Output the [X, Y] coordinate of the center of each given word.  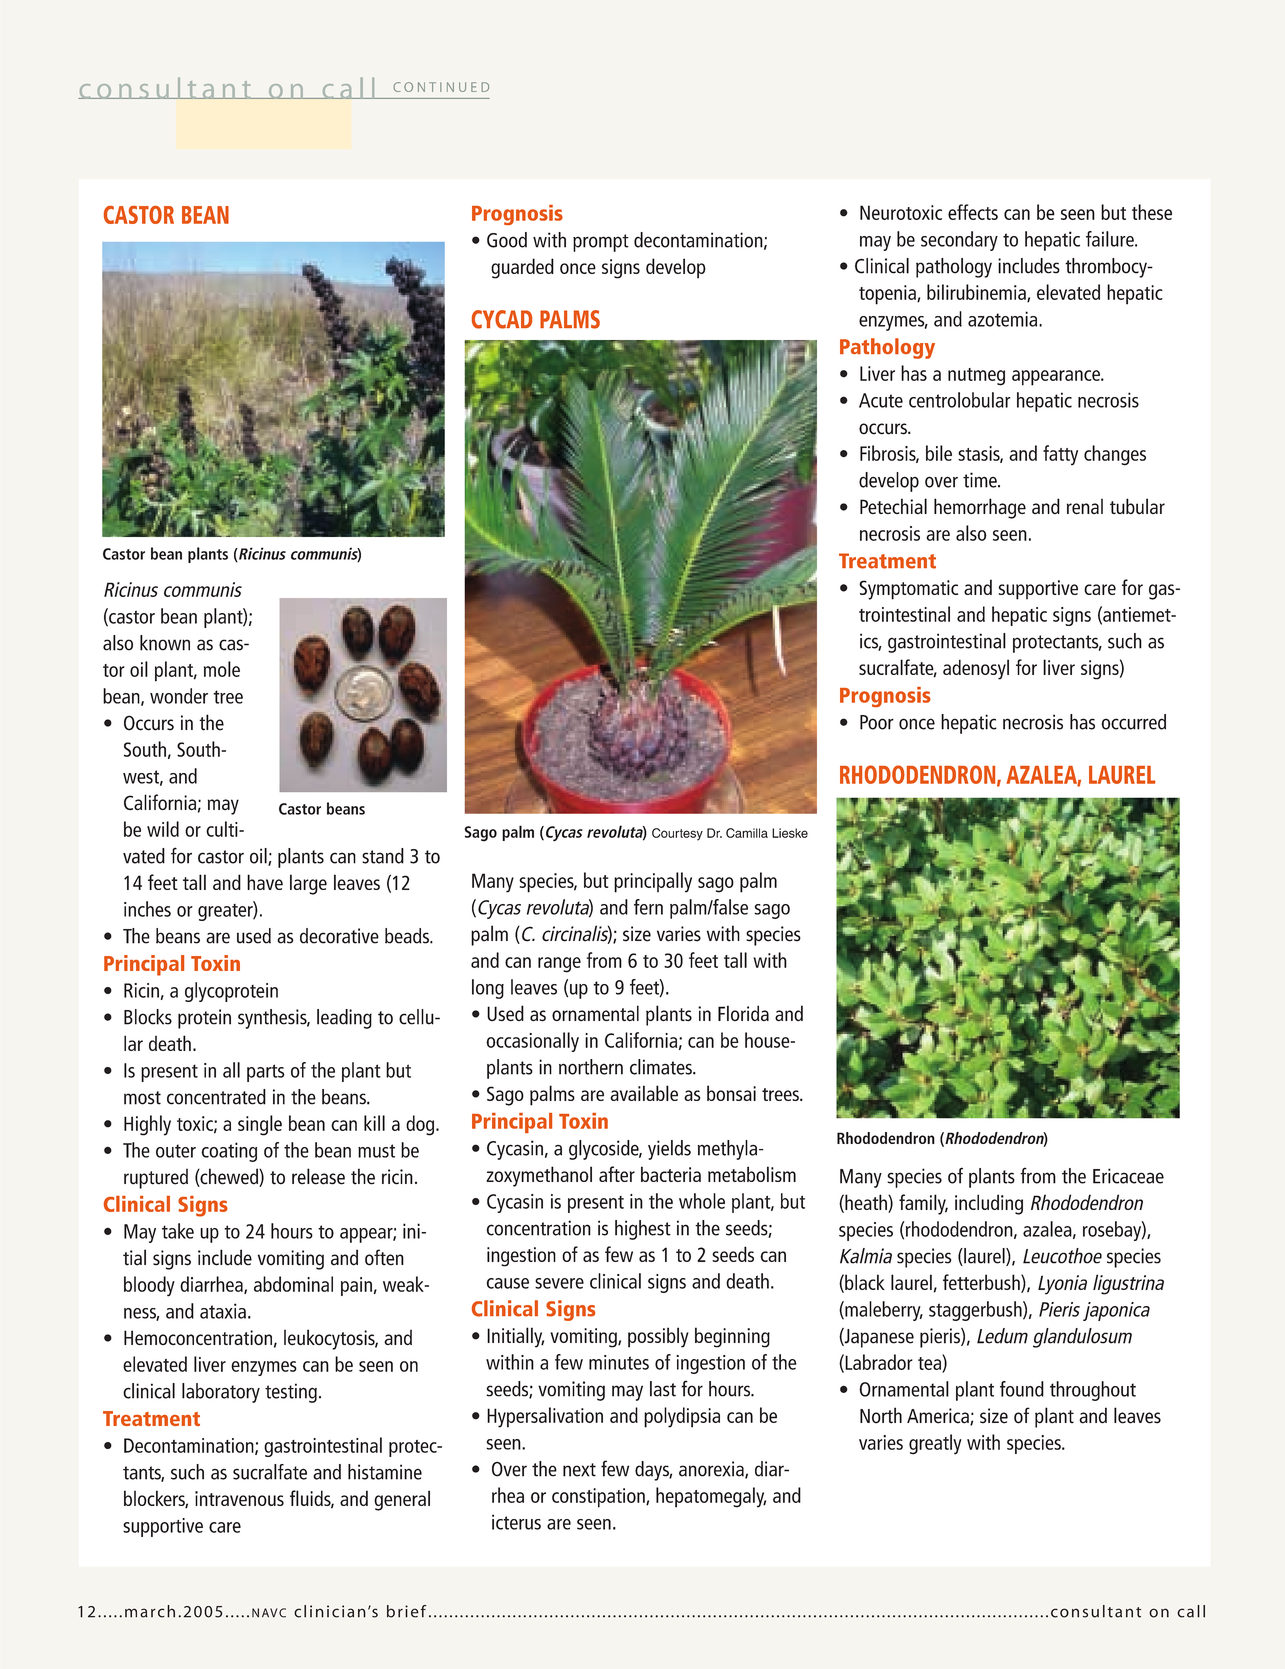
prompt [601, 243]
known [165, 643]
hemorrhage [980, 508]
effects [973, 212]
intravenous [239, 1498]
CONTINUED [441, 87]
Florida [743, 1013]
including [989, 1204]
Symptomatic [908, 590]
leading [344, 1019]
